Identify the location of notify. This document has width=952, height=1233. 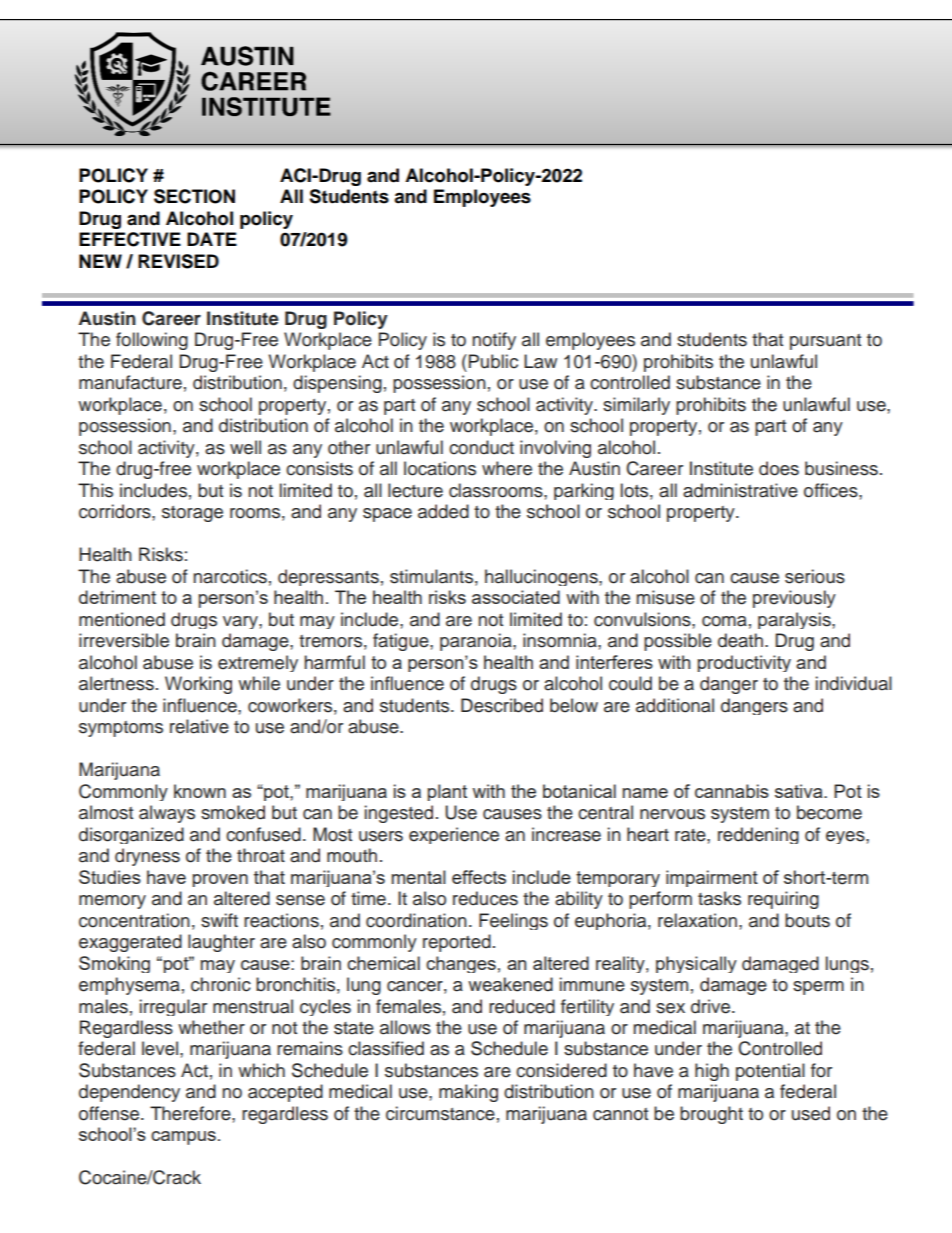
(494, 341).
